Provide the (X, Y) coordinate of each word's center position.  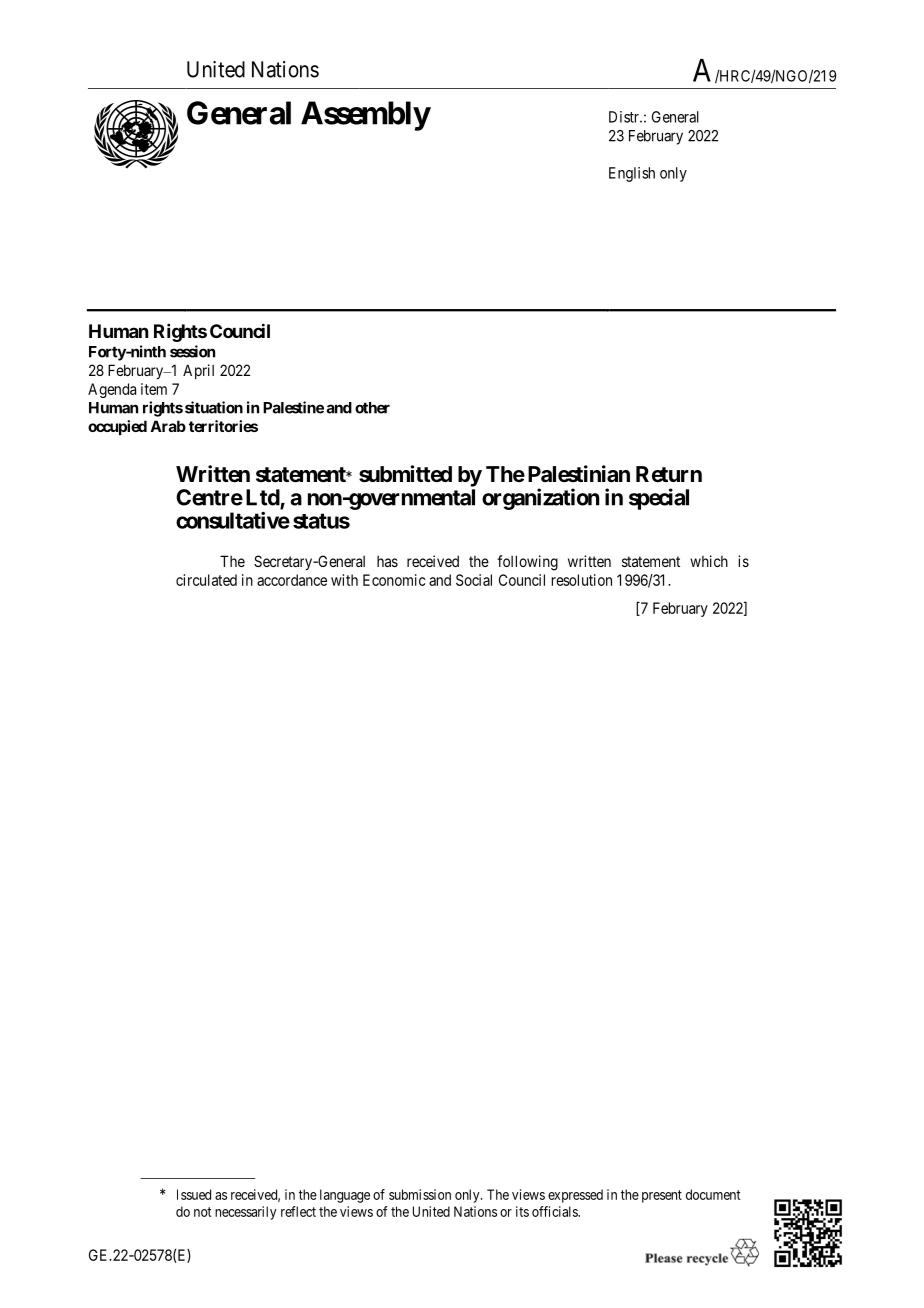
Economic (394, 580)
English (632, 174)
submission (420, 1194)
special (659, 499)
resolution (582, 580)
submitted (405, 474)
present (662, 1196)
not (202, 1212)
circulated (206, 580)
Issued (194, 1194)
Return (669, 474)
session (192, 351)
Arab (168, 426)
